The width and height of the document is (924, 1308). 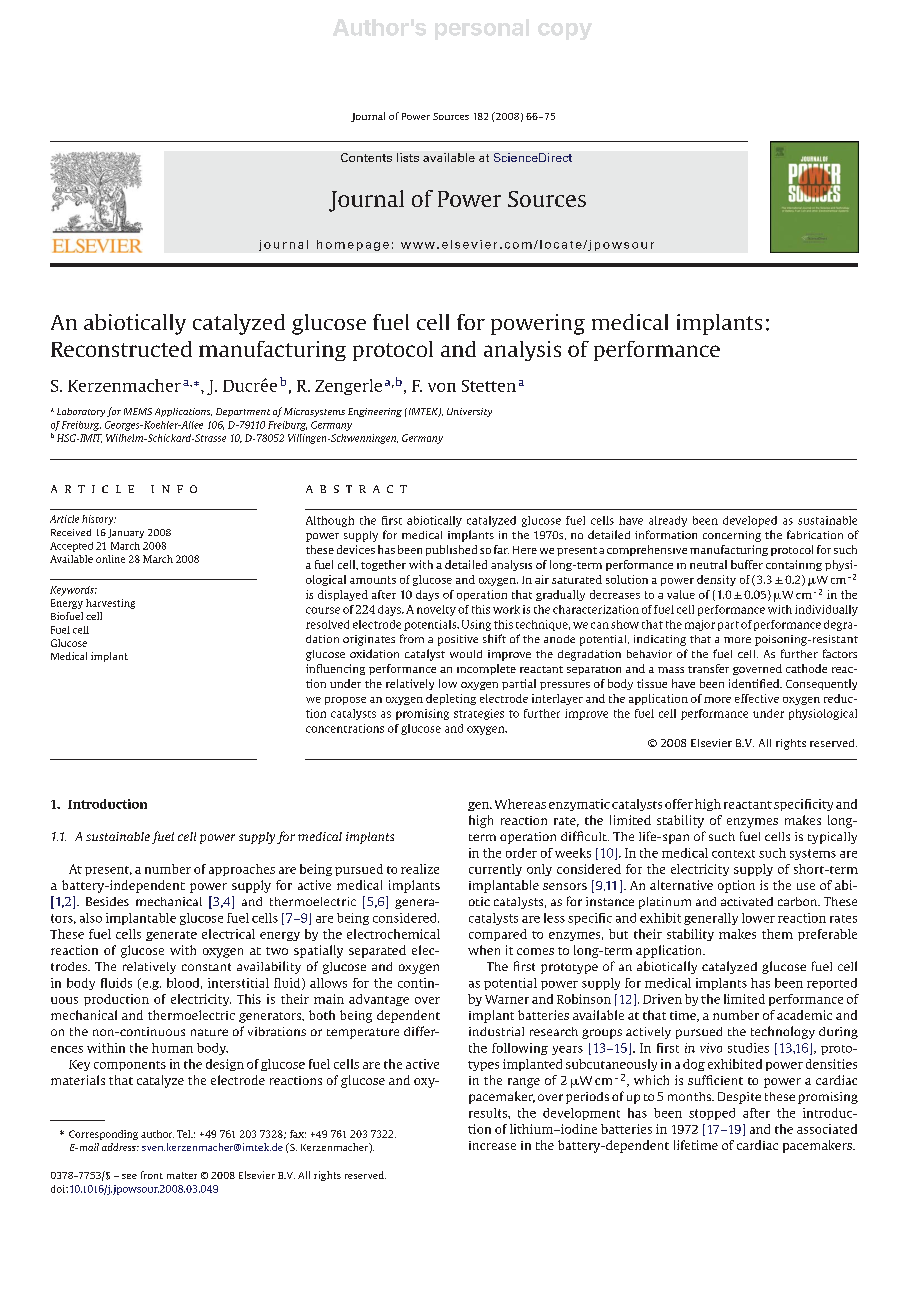 What do you see at coordinates (484, 950) in the document?
I see `when` at bounding box center [484, 950].
